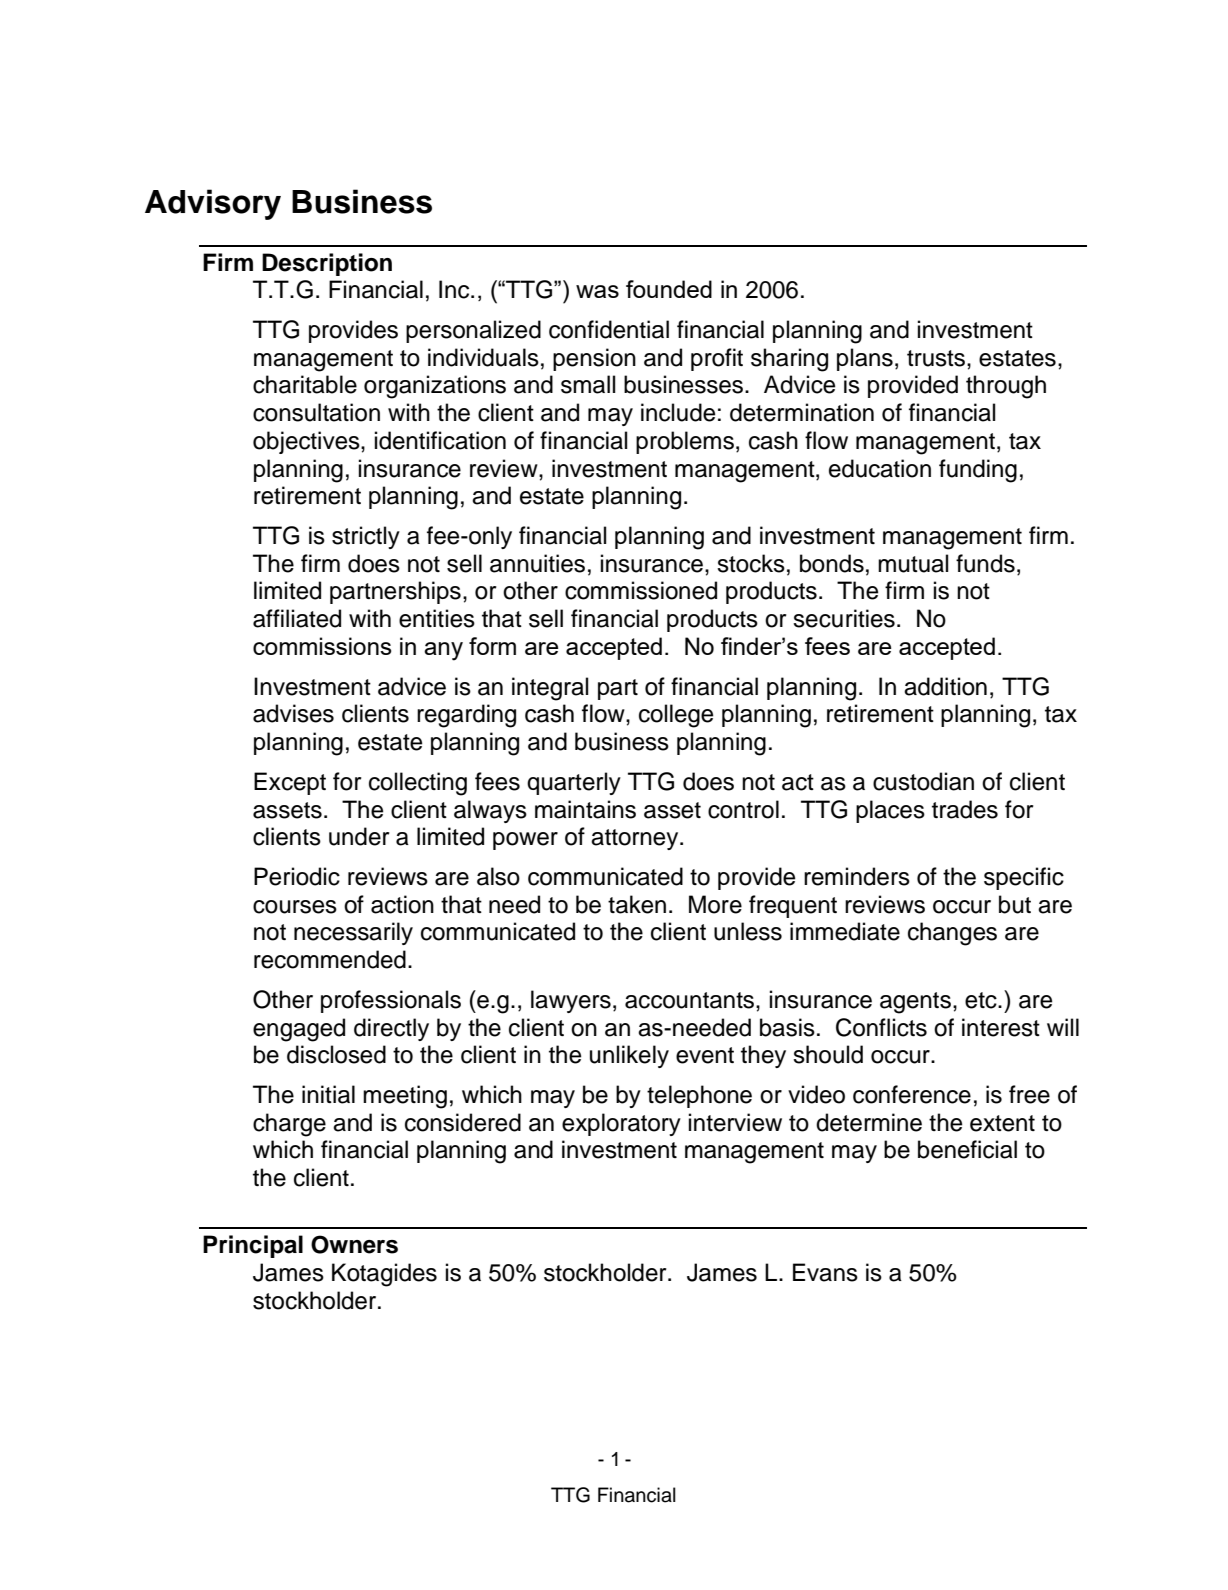 The width and height of the screenshot is (1228, 1590). What do you see at coordinates (641, 590) in the screenshot?
I see `commissioned` at bounding box center [641, 590].
